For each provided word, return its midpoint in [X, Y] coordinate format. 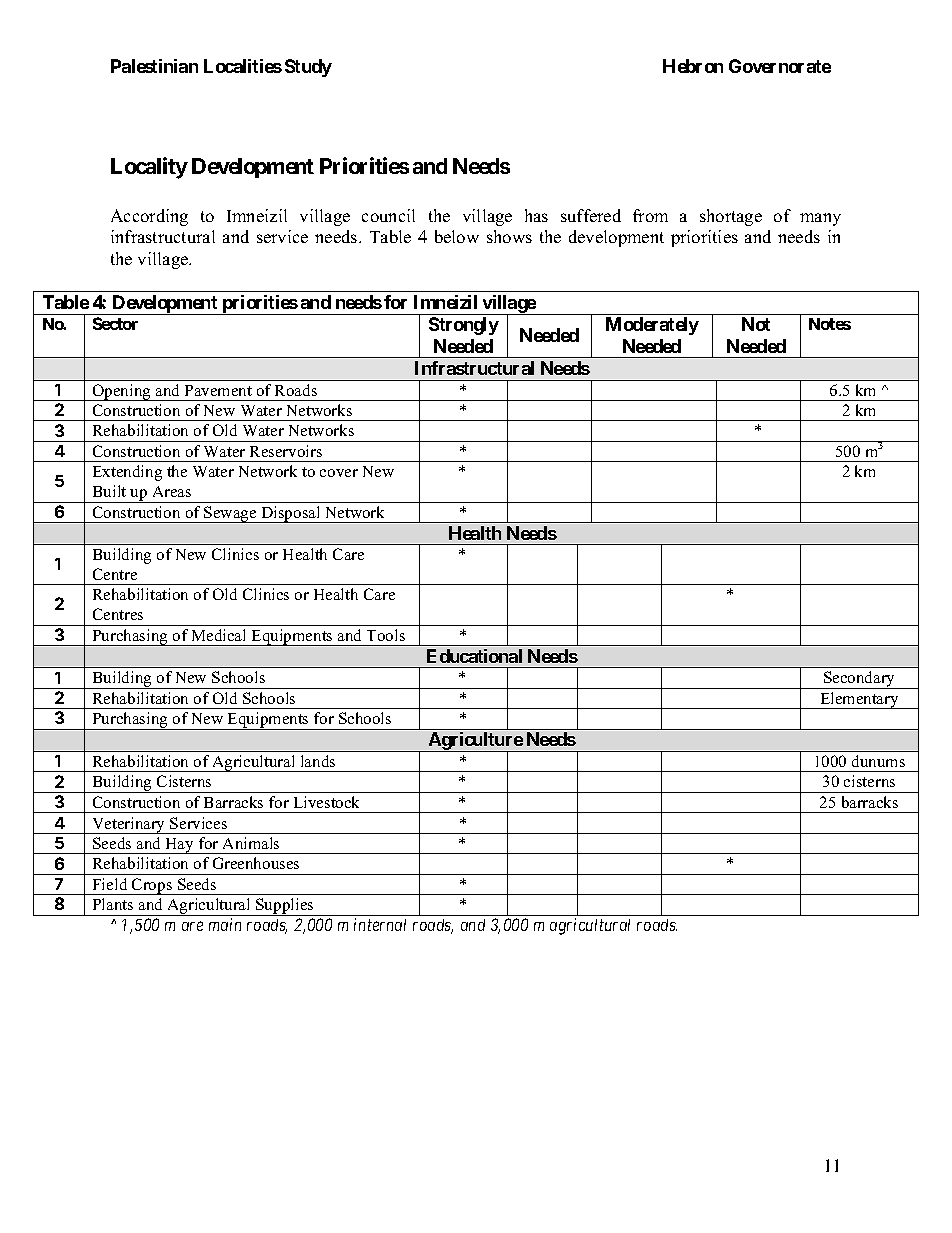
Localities [243, 66]
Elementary [859, 700]
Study [308, 68]
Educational [474, 656]
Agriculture [475, 742]
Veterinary [129, 825]
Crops [152, 886]
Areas [172, 491]
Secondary [860, 680]
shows [509, 236]
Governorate [780, 66]
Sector [115, 323]
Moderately [652, 326]
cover [339, 473]
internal [380, 924]
